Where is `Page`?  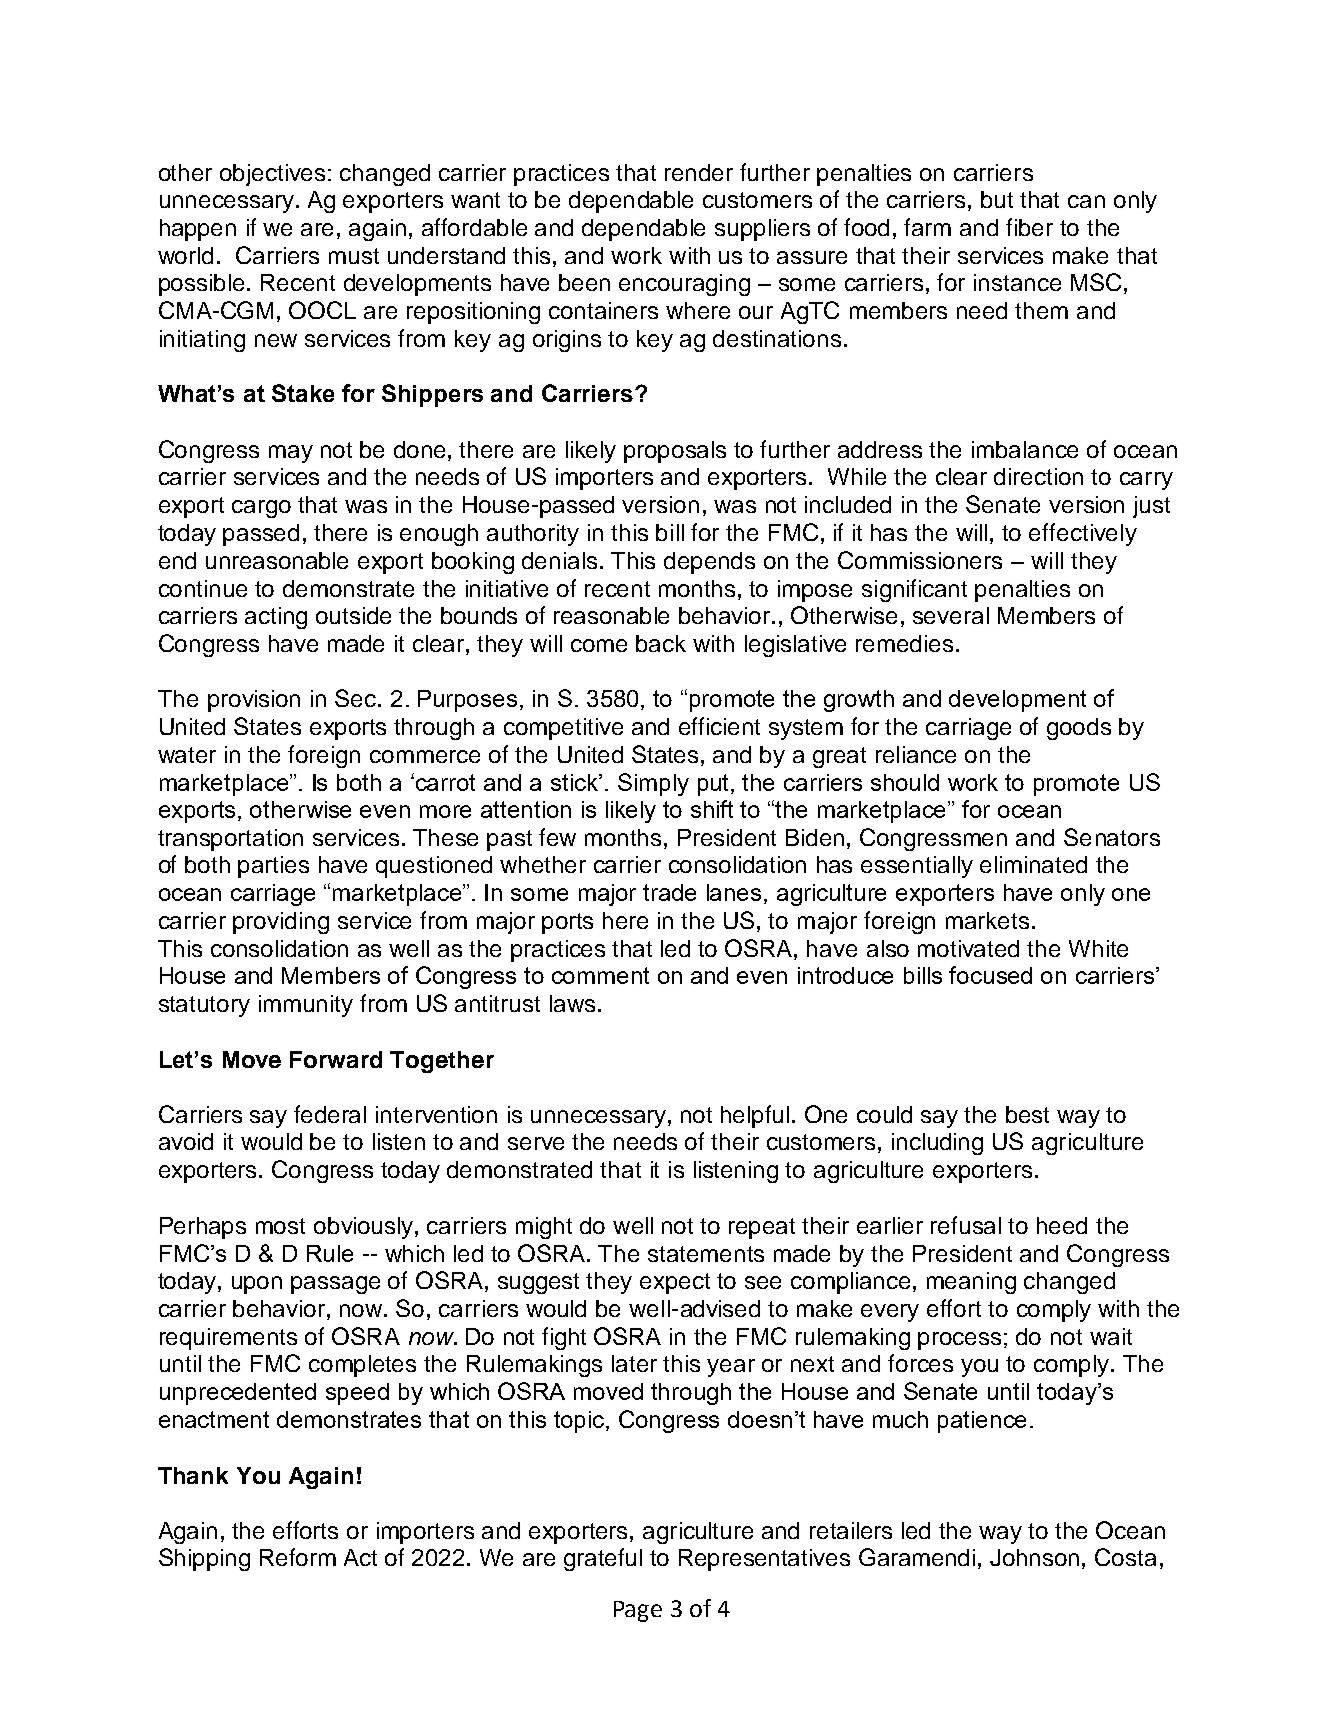 Page is located at coordinates (638, 1611).
